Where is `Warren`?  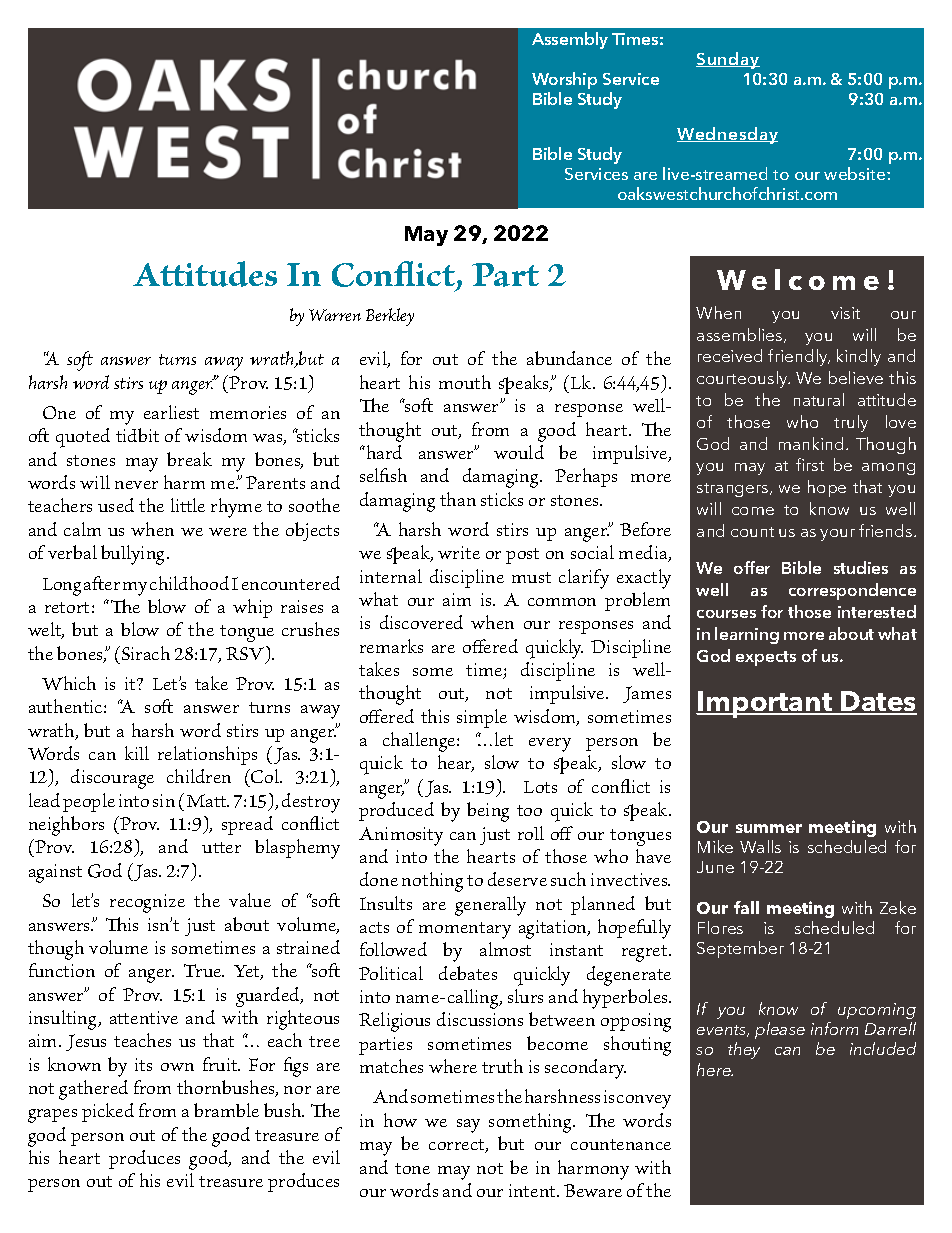 Warren is located at coordinates (335, 315).
